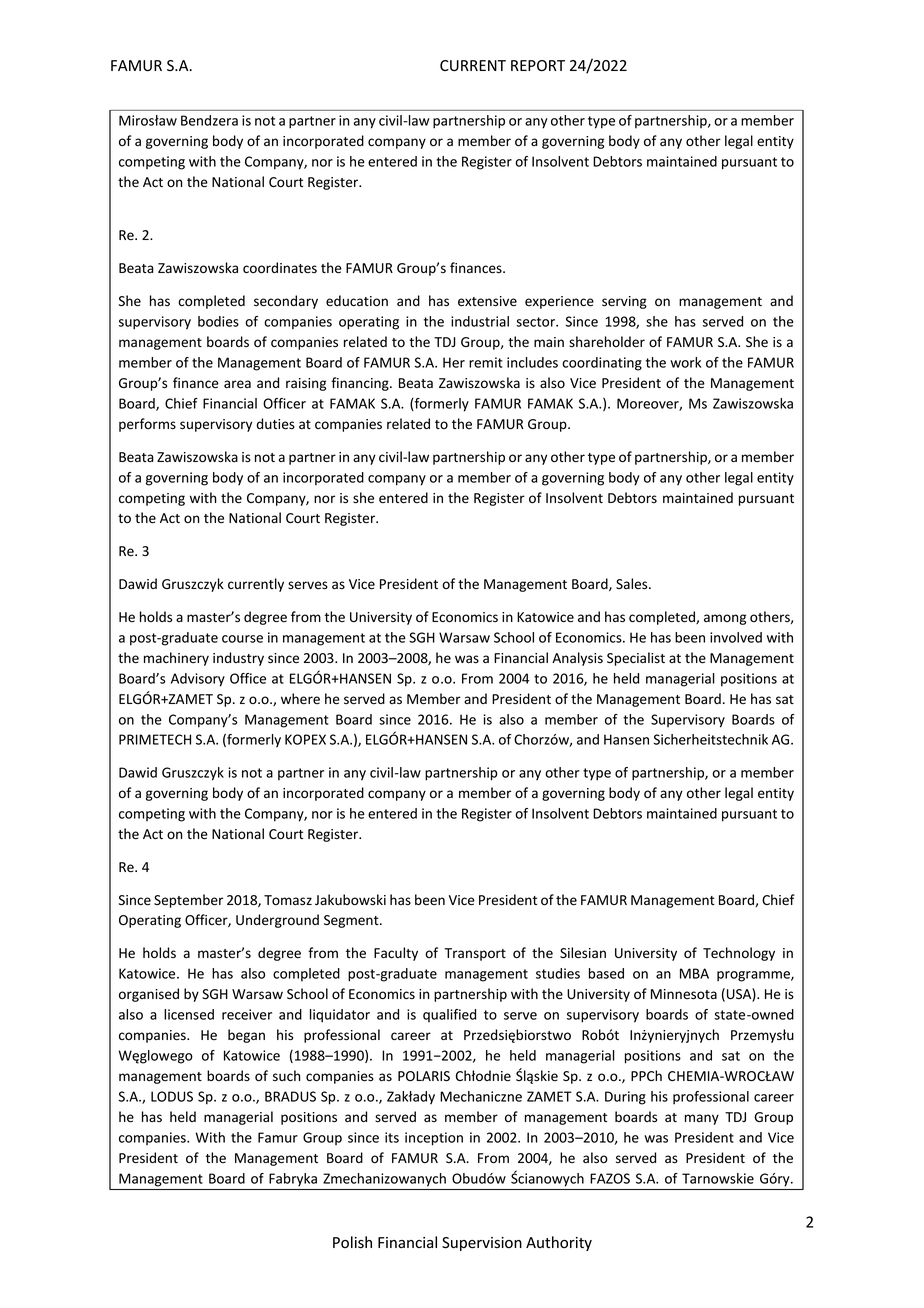  Describe the element at coordinates (636, 659) in the image. I see `Specialist` at that location.
